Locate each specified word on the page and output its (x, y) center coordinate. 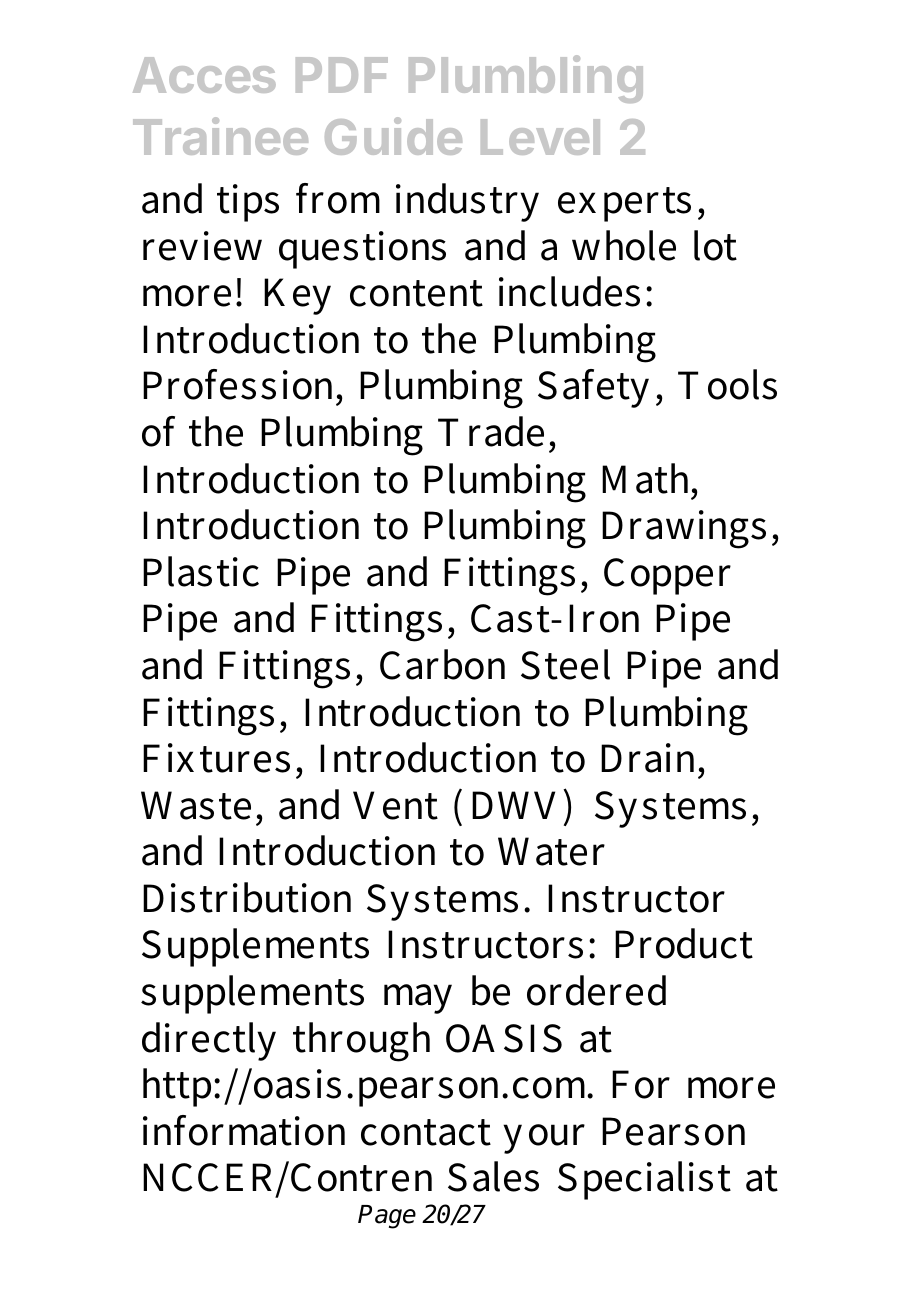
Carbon (442, 664)
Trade (491, 431)
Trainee (220, 136)
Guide (393, 136)
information (244, 1130)
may (418, 999)
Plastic (201, 571)
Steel (565, 664)
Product (684, 943)
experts (624, 204)
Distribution (247, 897)
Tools (727, 384)
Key (297, 296)
